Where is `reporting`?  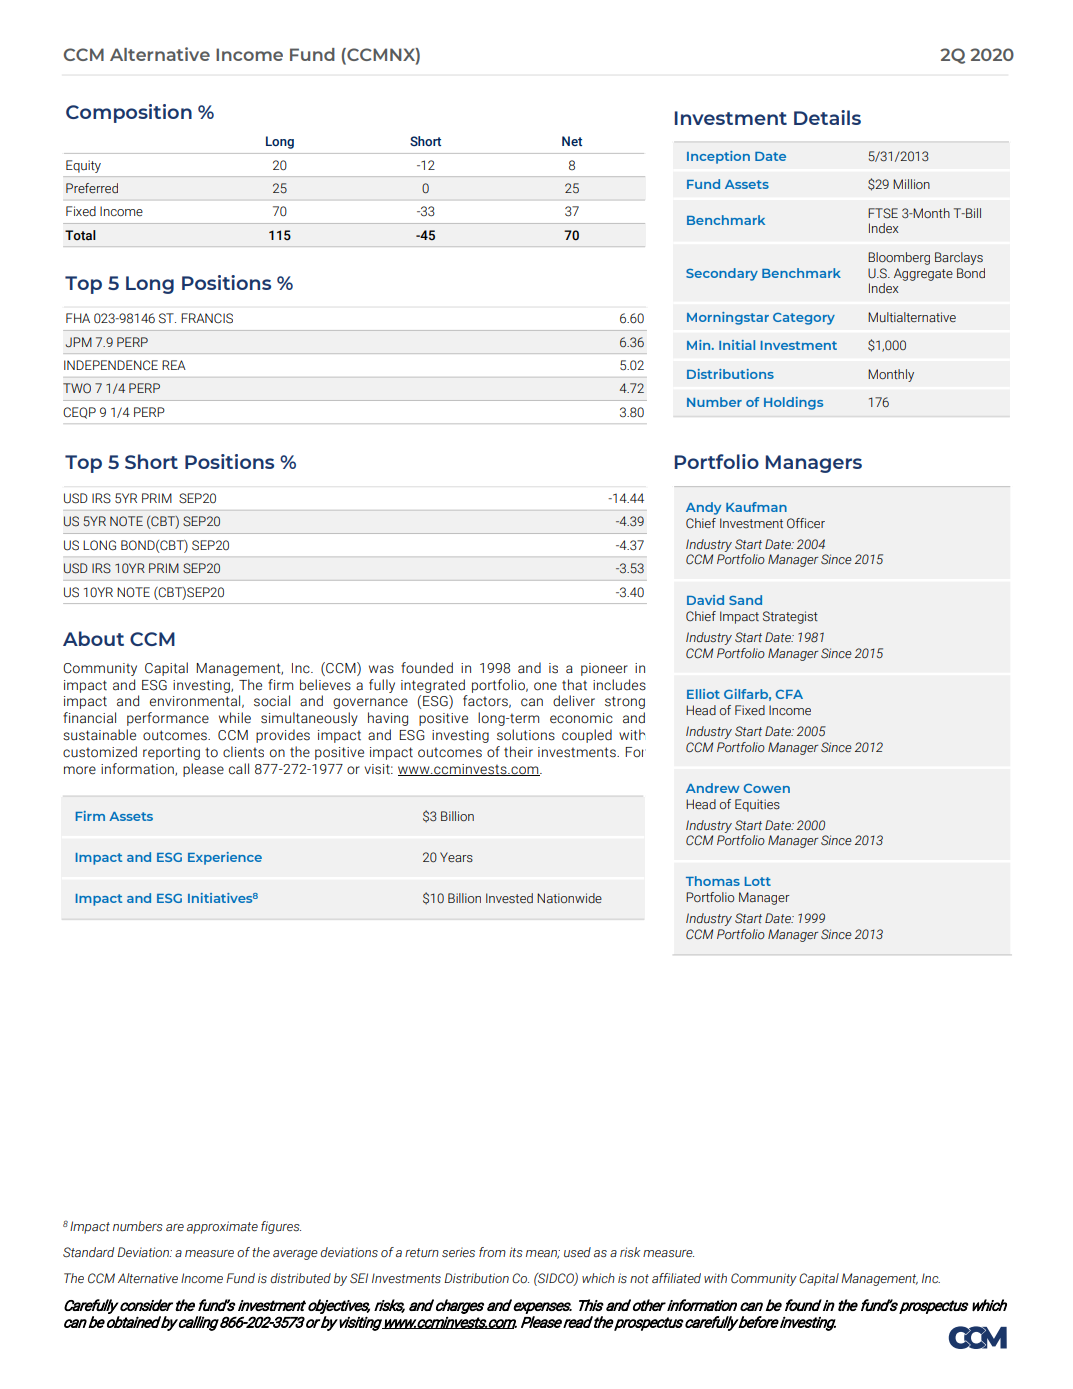 reporting is located at coordinates (171, 753).
